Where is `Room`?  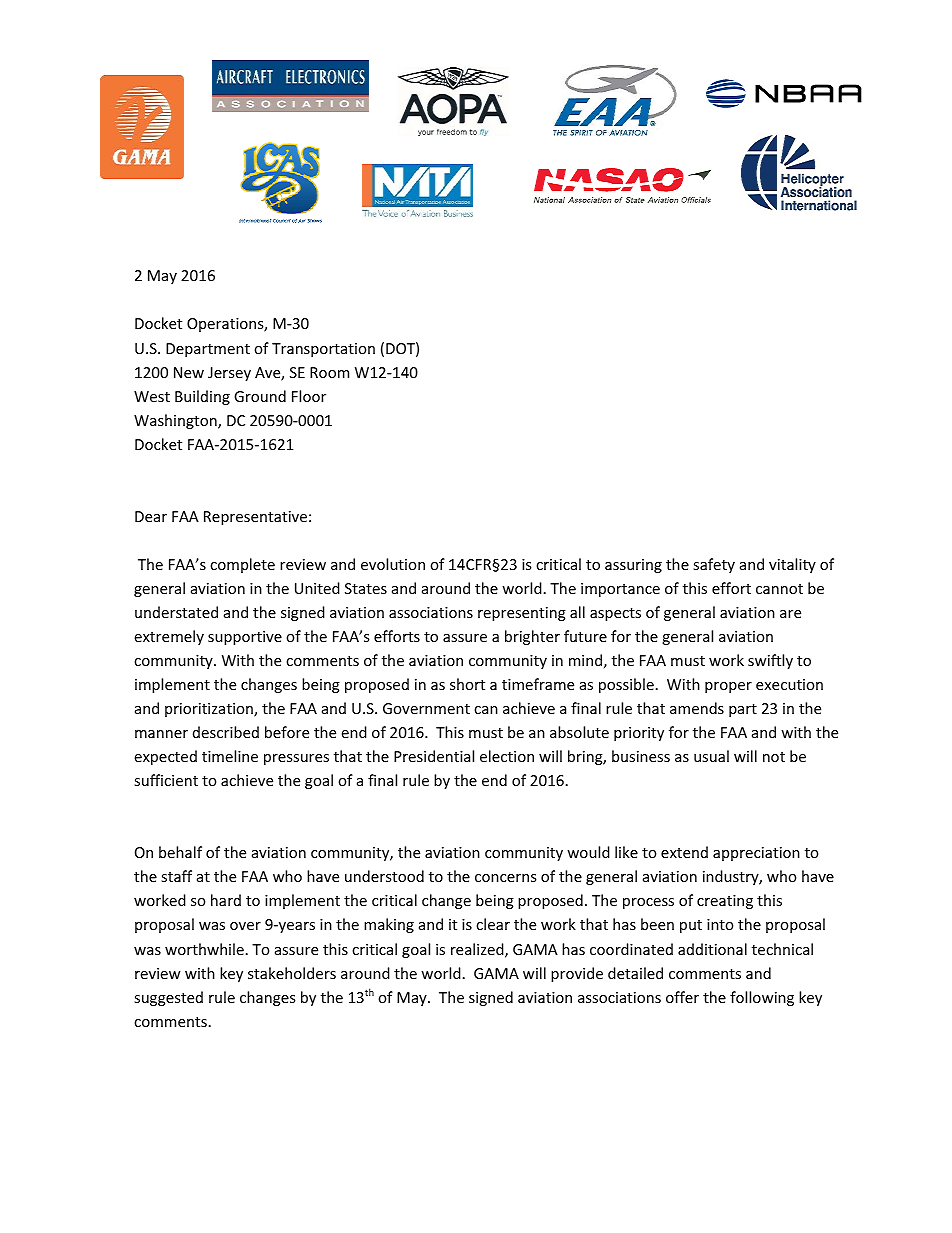 Room is located at coordinates (329, 372).
